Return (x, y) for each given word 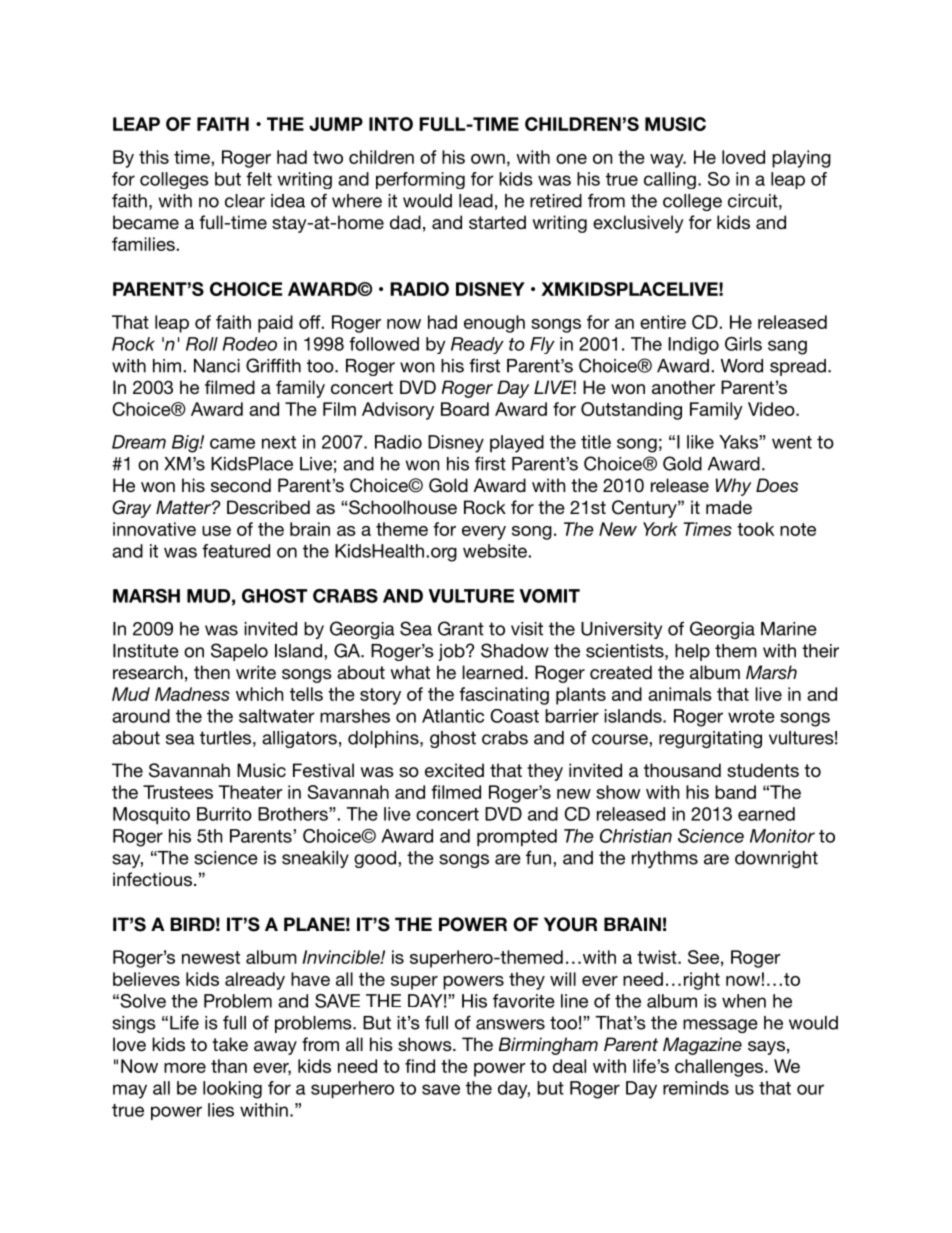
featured (236, 551)
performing (420, 180)
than (229, 1066)
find (420, 1066)
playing (801, 159)
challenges (720, 1068)
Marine (789, 629)
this (154, 157)
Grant (461, 628)
